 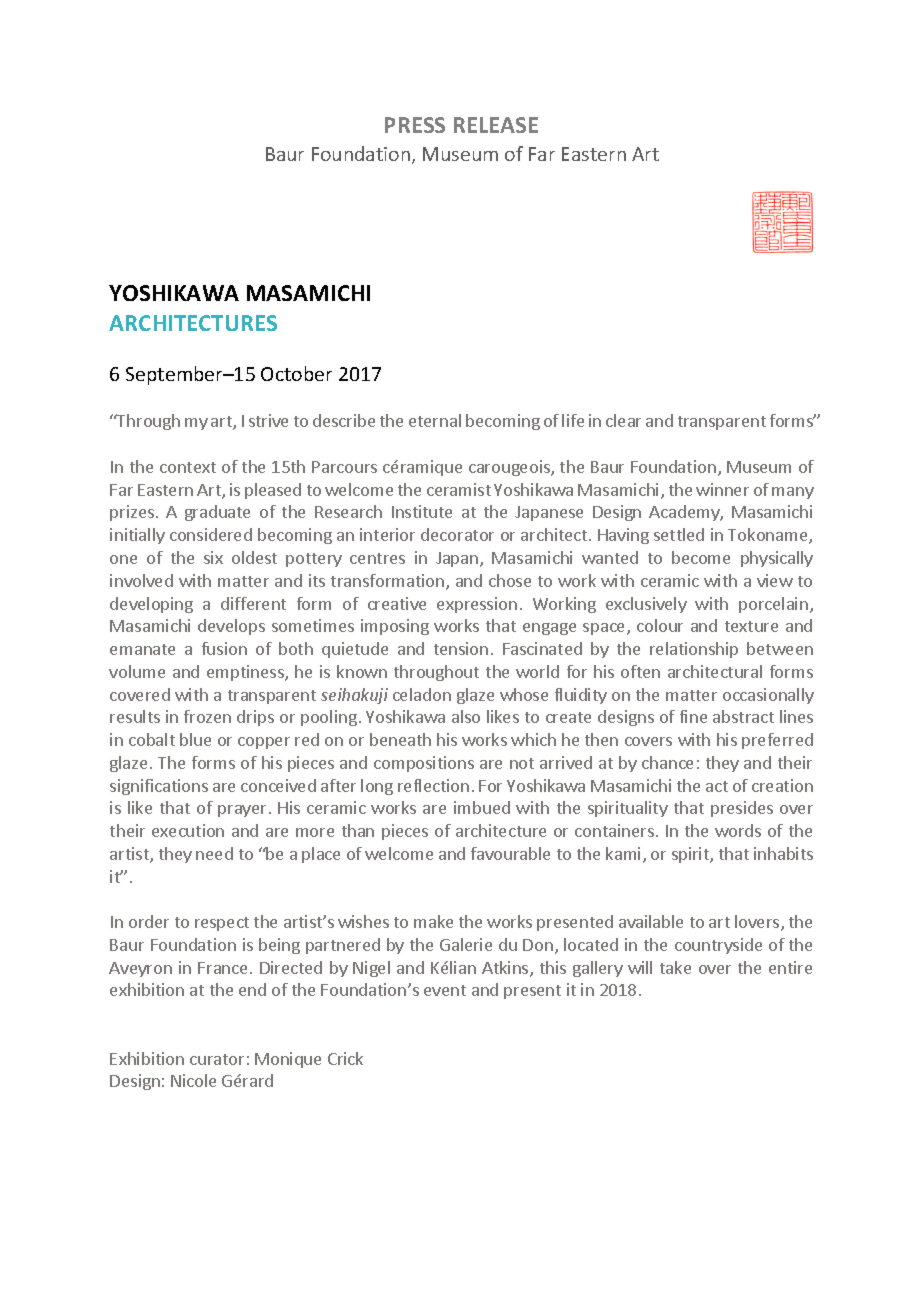 What do you see at coordinates (445, 990) in the screenshot?
I see `event` at bounding box center [445, 990].
